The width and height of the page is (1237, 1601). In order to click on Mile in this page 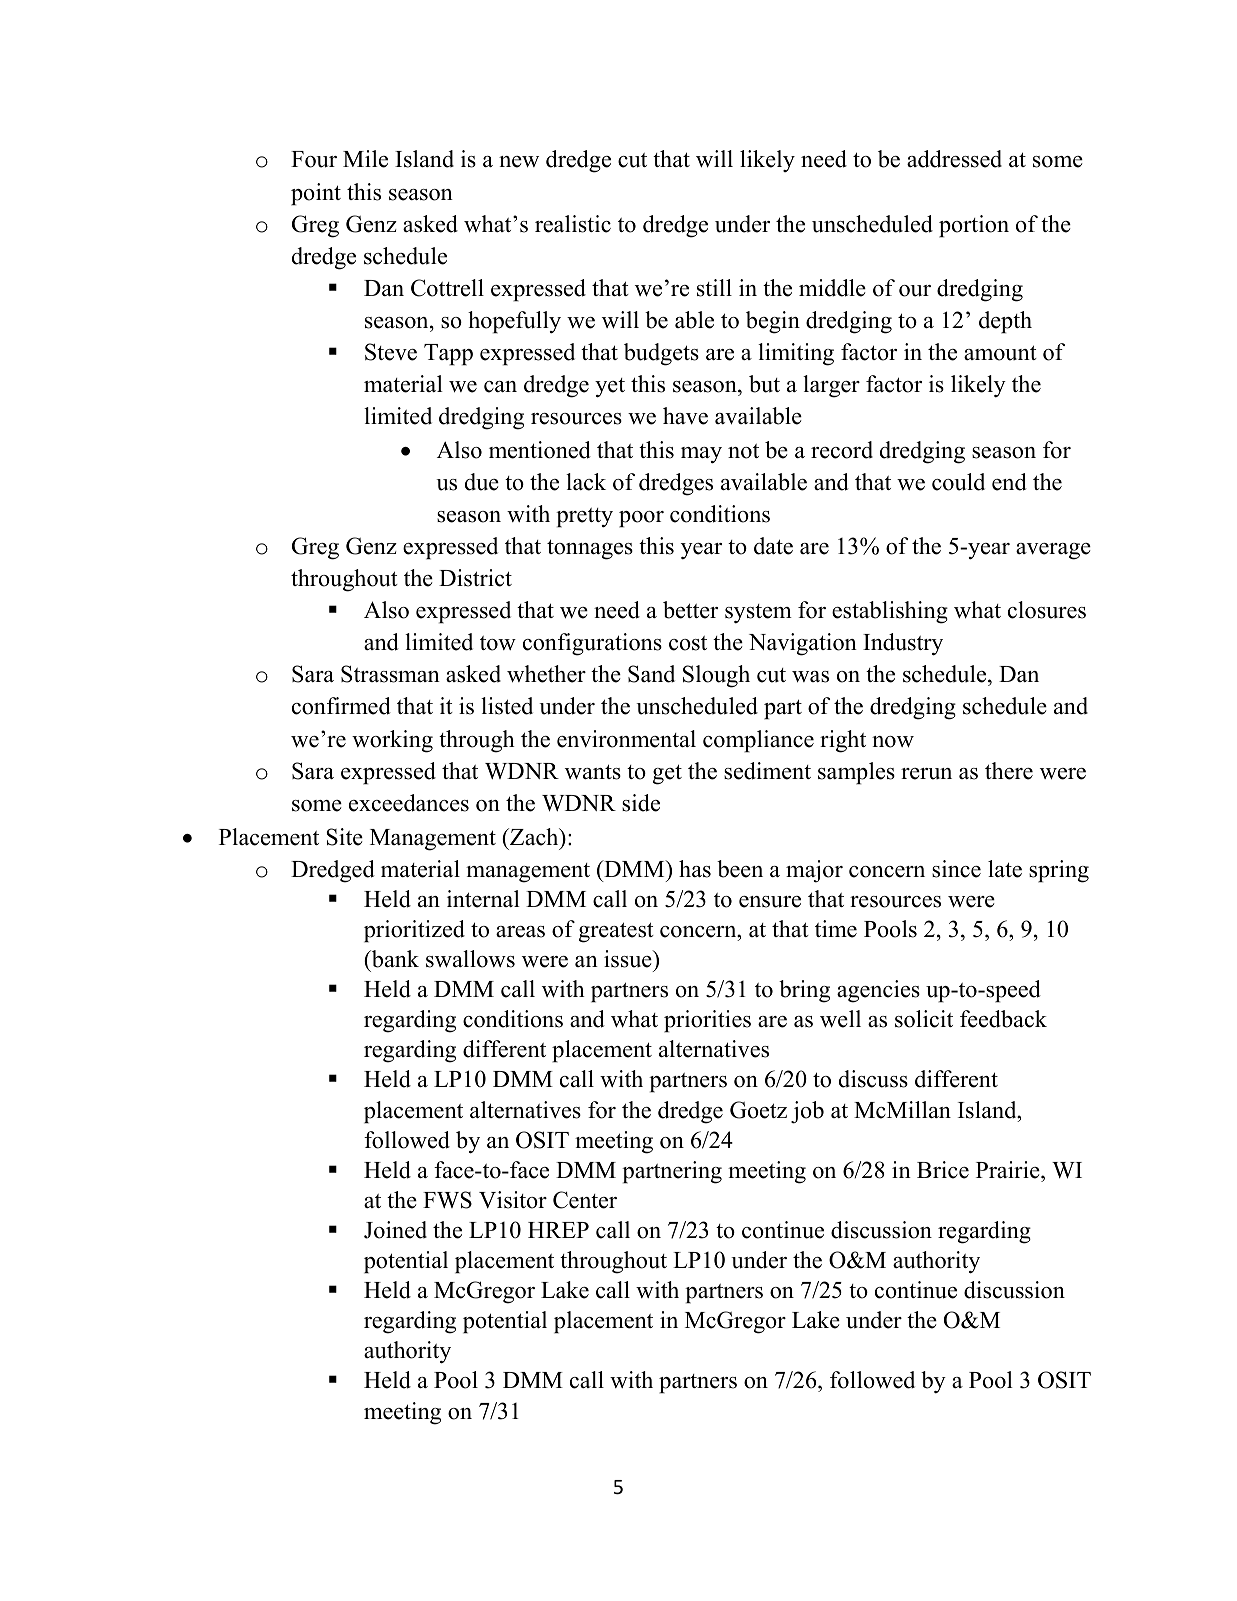, I will do `click(365, 159)`.
